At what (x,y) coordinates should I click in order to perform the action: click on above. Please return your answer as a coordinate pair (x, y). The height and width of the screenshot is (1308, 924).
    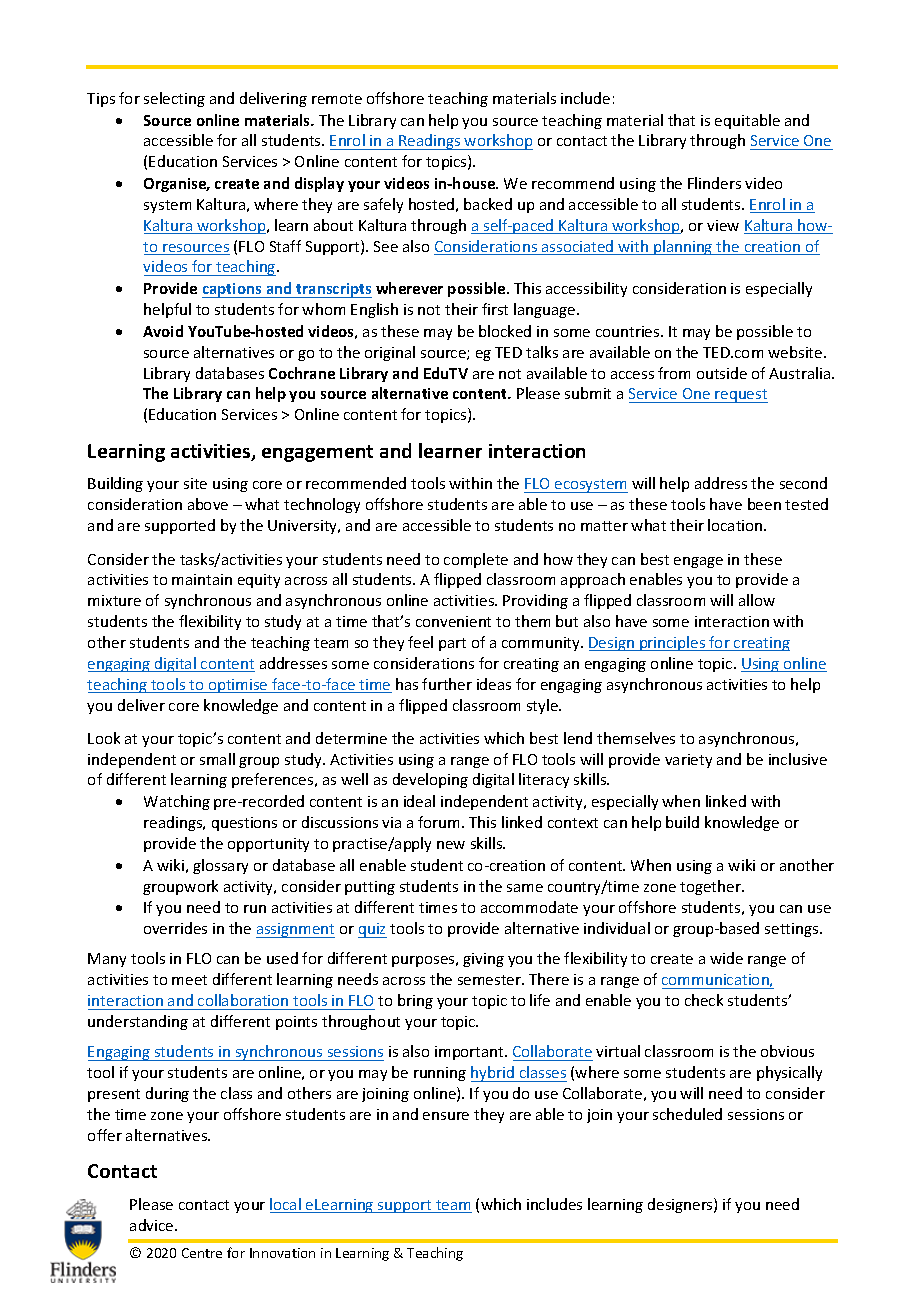
    Looking at the image, I should click on (208, 504).
